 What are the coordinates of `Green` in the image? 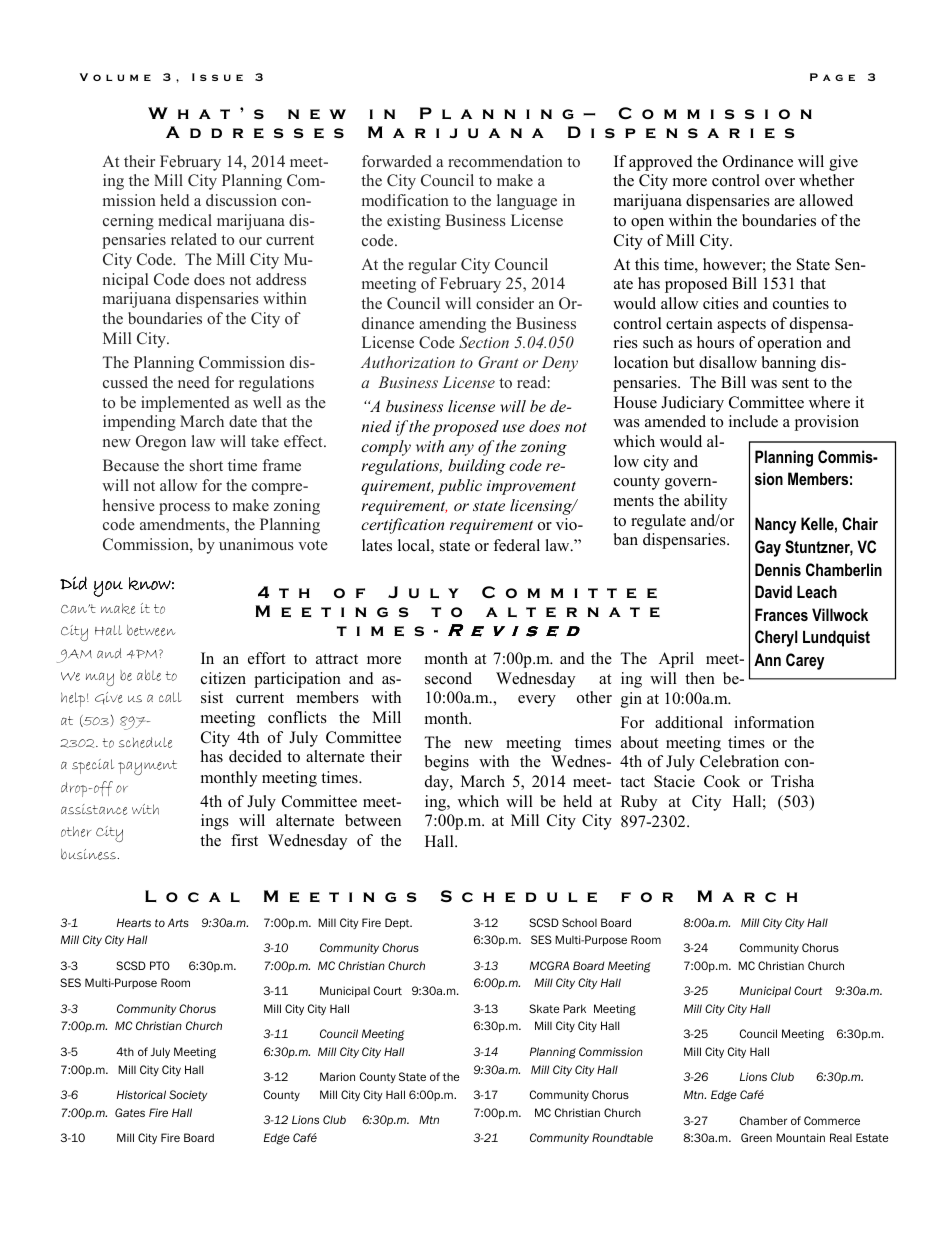 It's located at (756, 1137).
